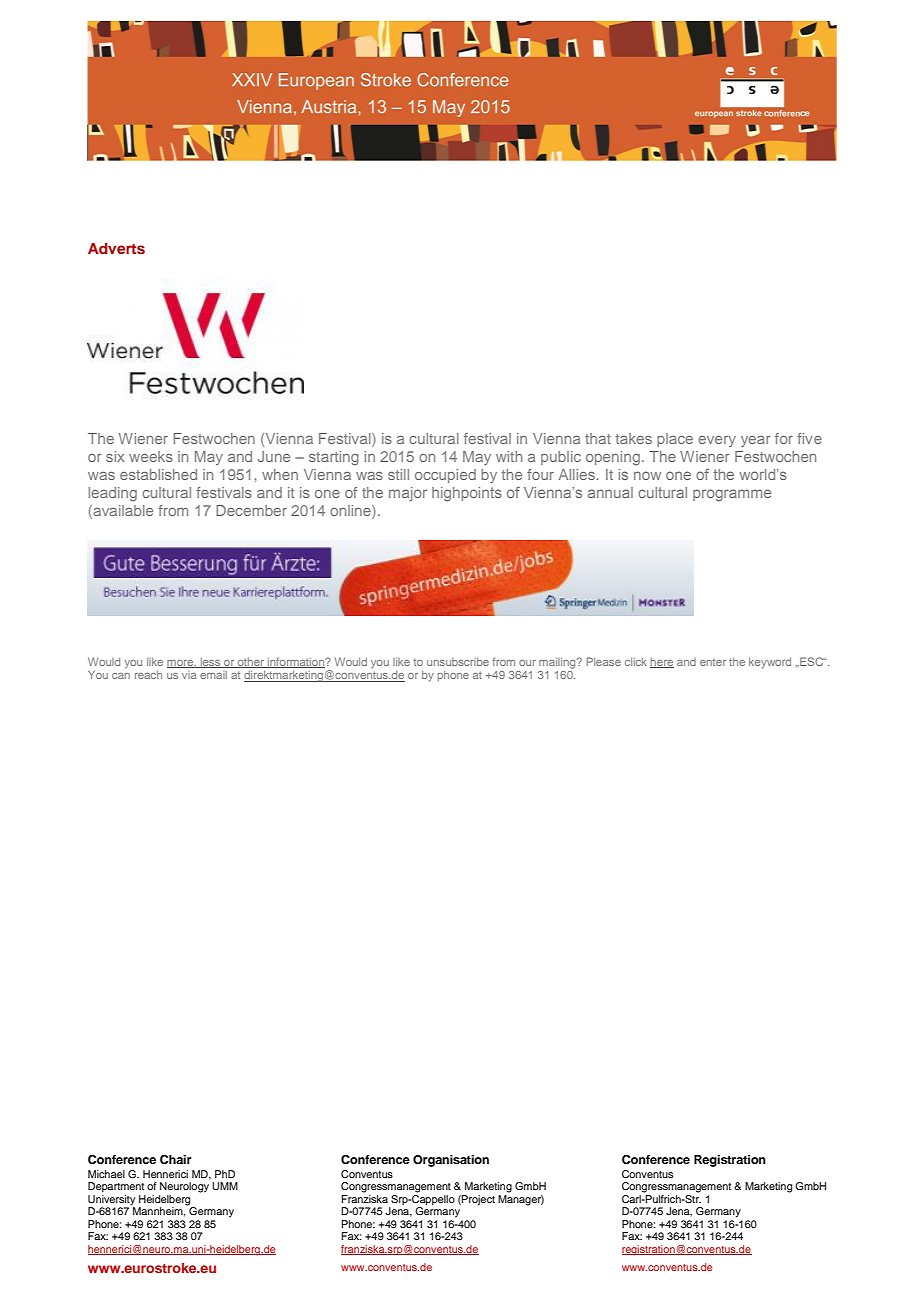 The width and height of the document is (924, 1308). I want to click on Department, so click(116, 1187).
